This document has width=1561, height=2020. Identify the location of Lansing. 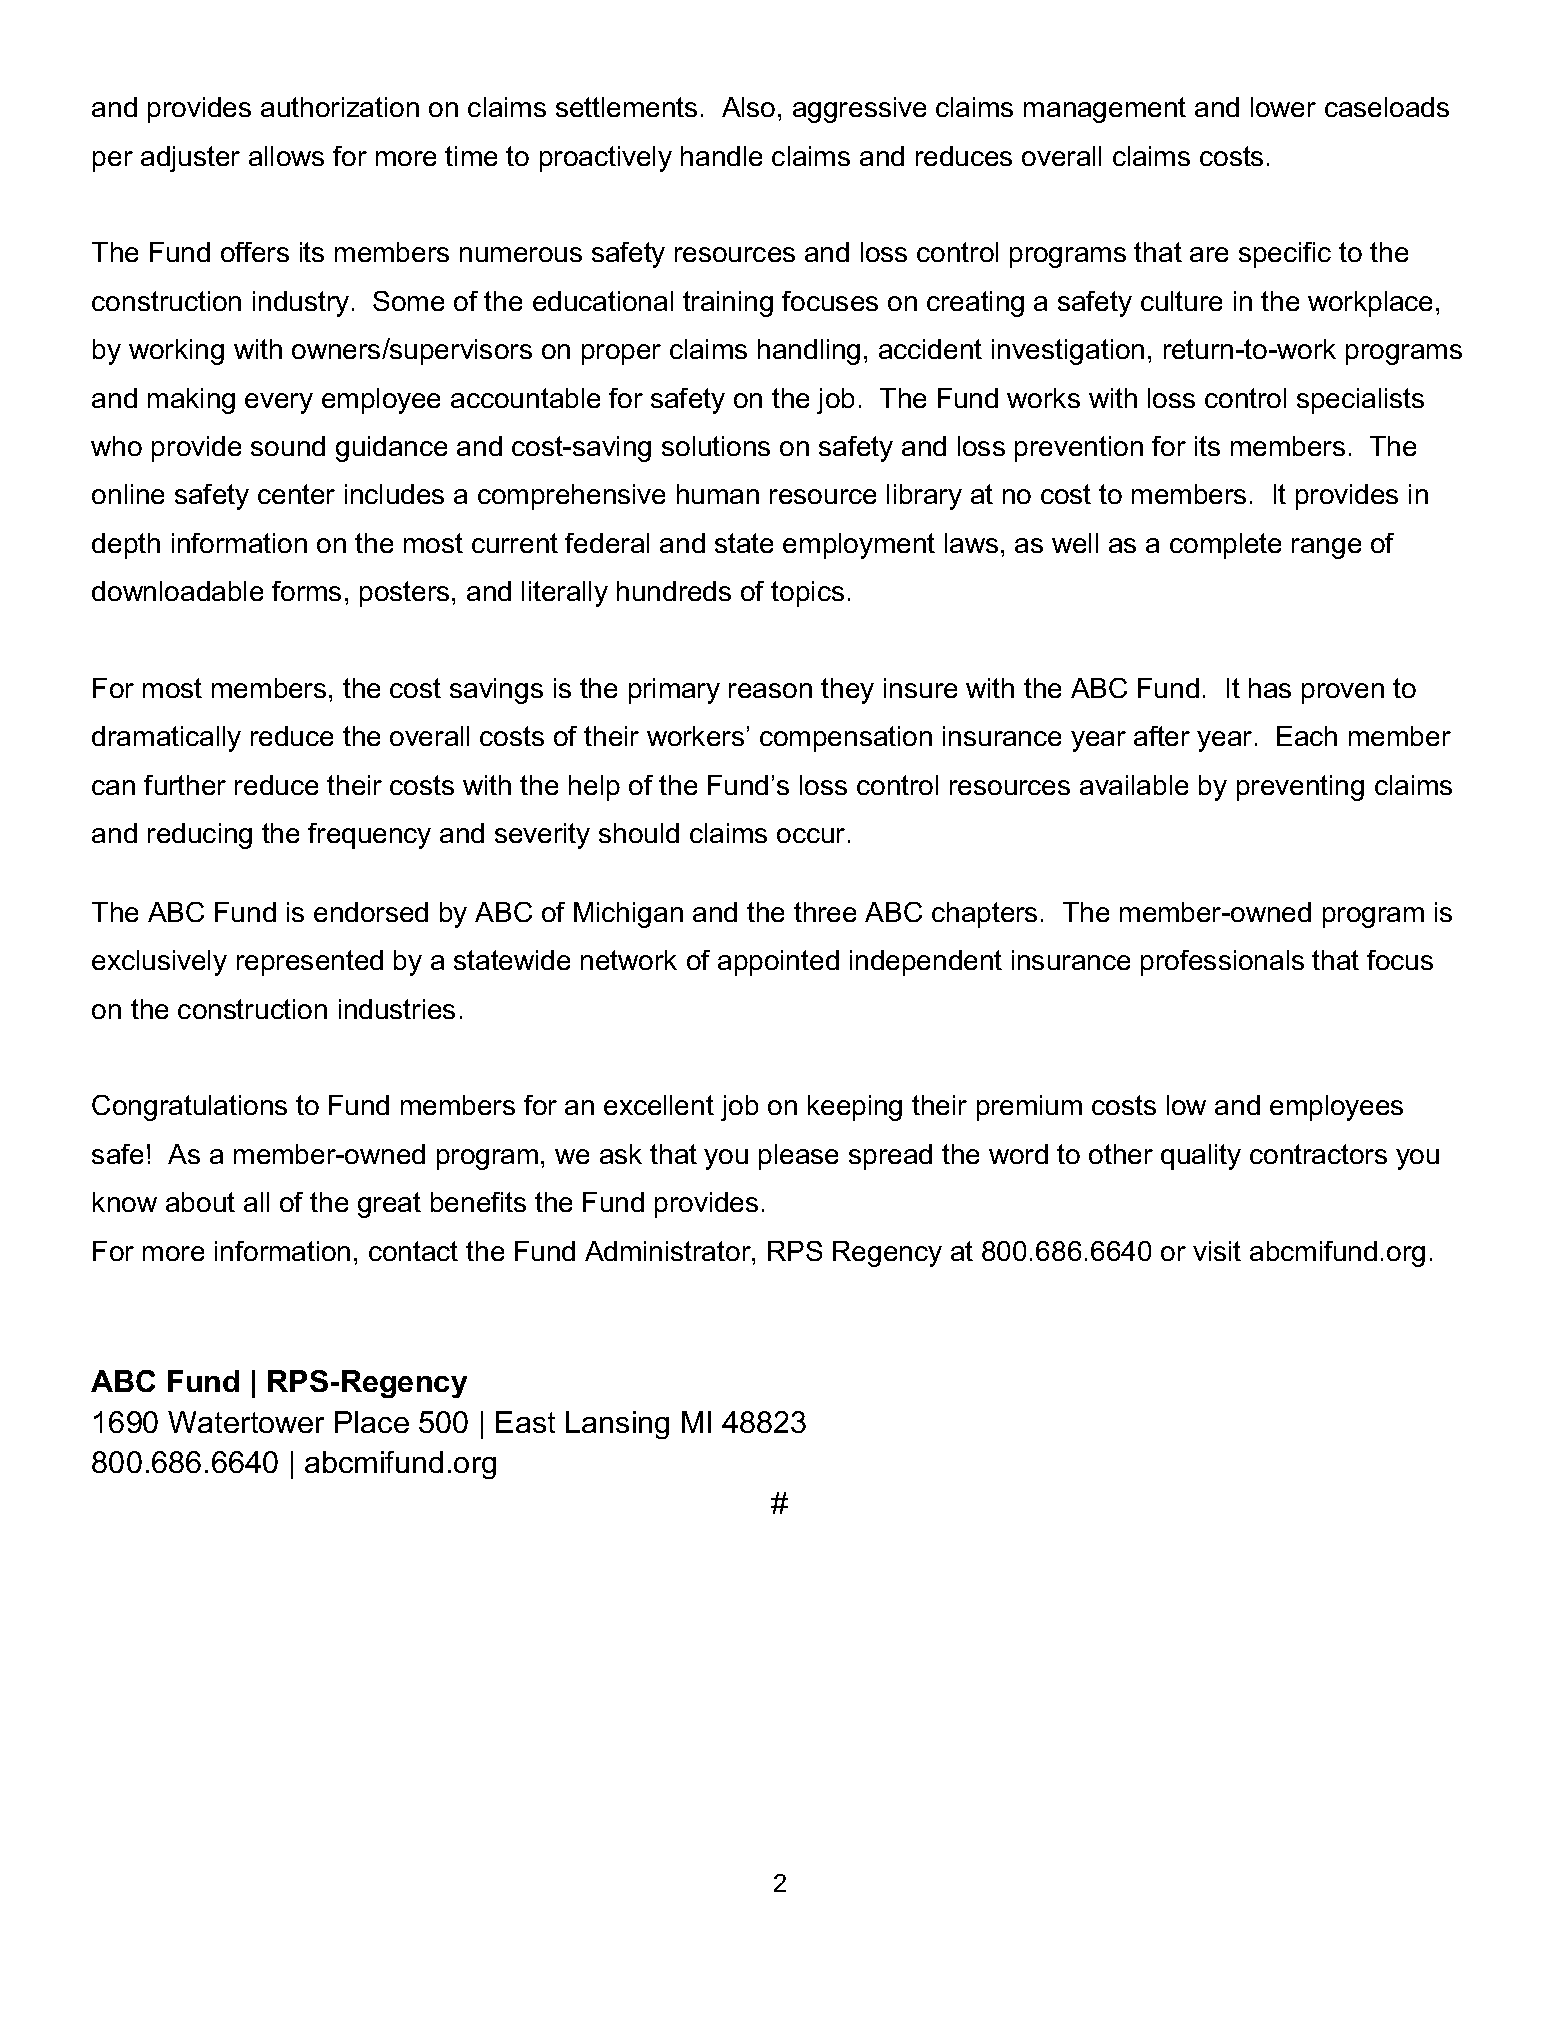
(617, 1425).
